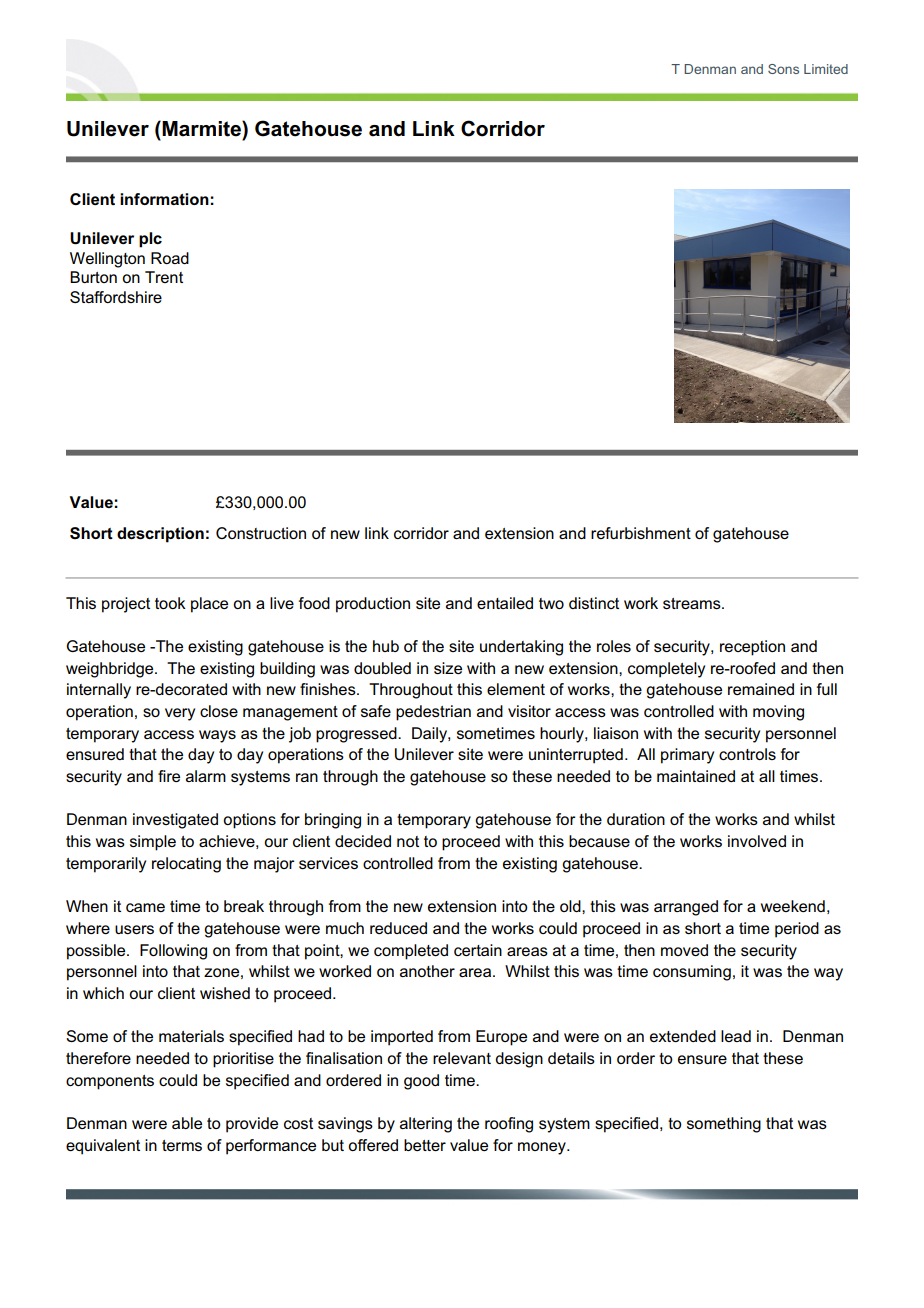 Image resolution: width=924 pixels, height=1308 pixels. Describe the element at coordinates (187, 1123) in the screenshot. I see `able` at that location.
